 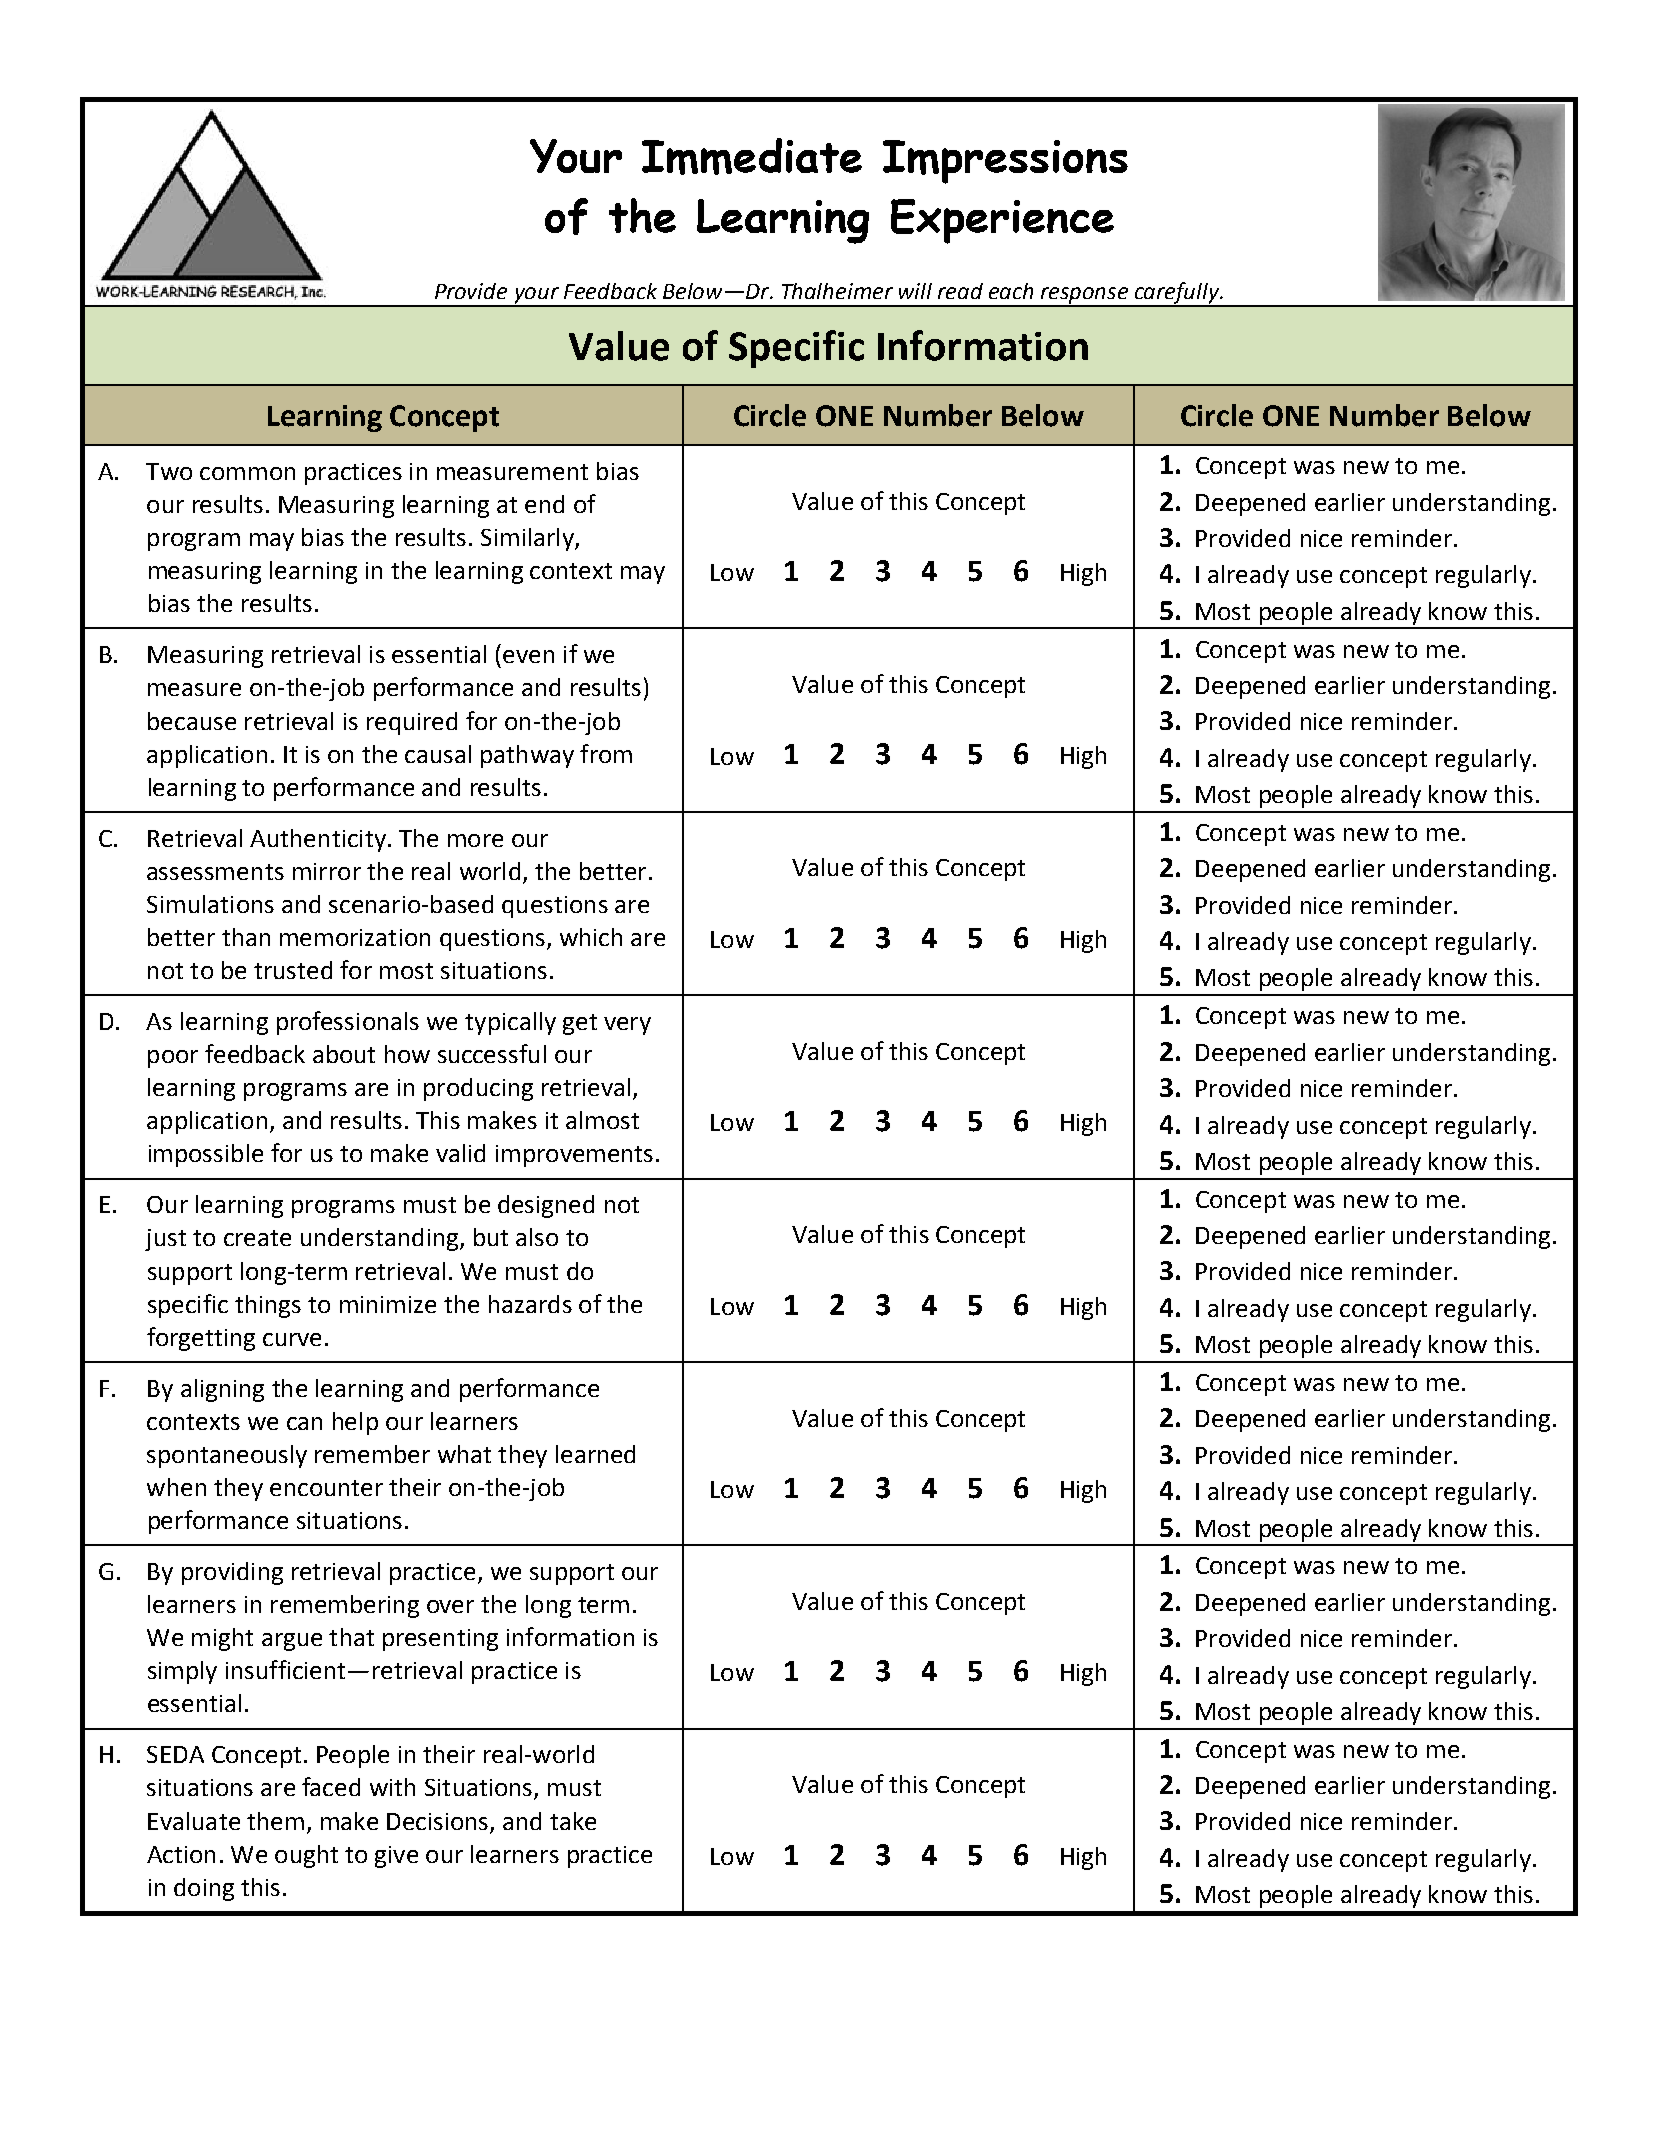 I want to click on very, so click(x=627, y=1026).
